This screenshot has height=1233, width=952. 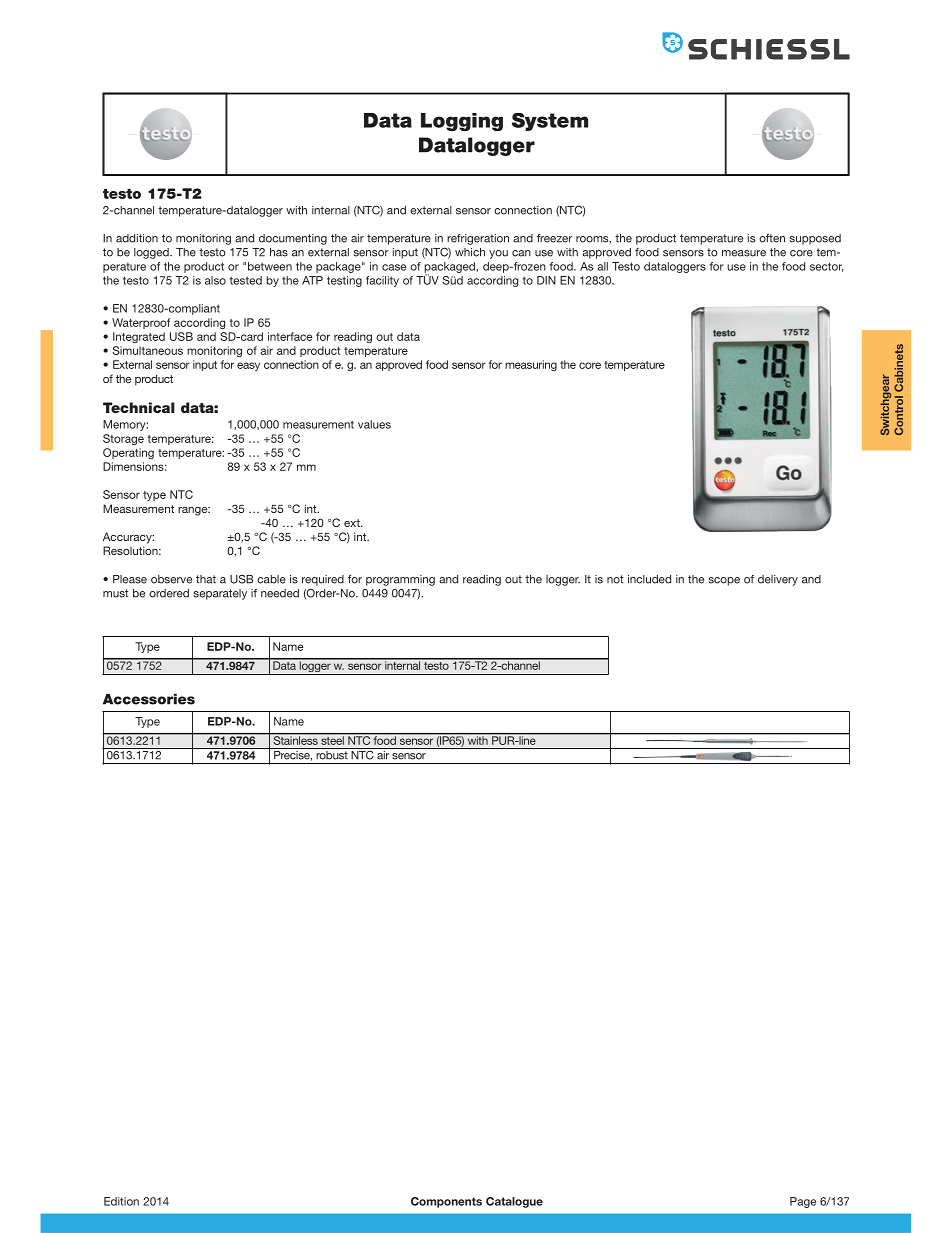 I want to click on scope, so click(x=724, y=581).
